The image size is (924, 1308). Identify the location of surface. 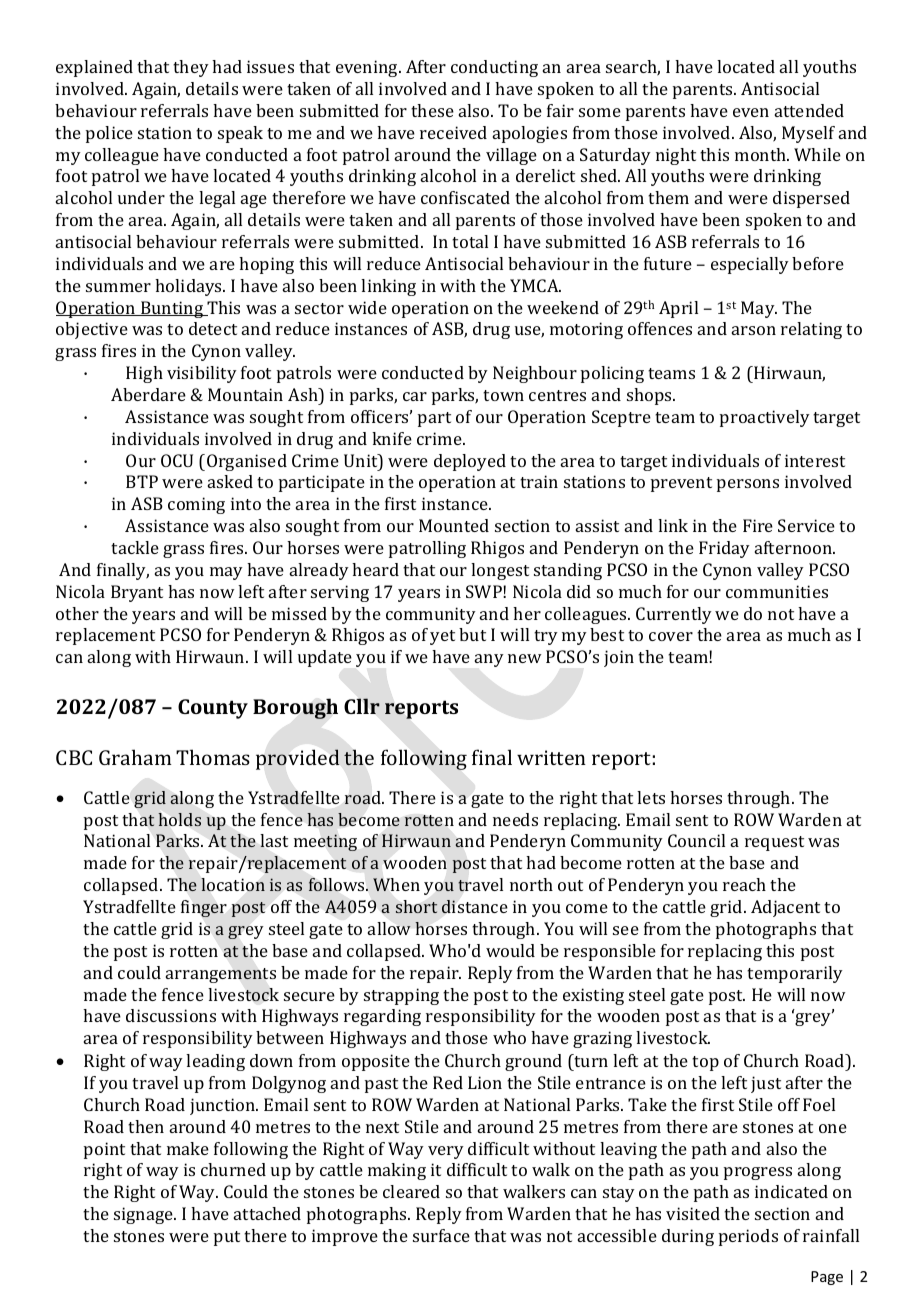
(441, 1235).
